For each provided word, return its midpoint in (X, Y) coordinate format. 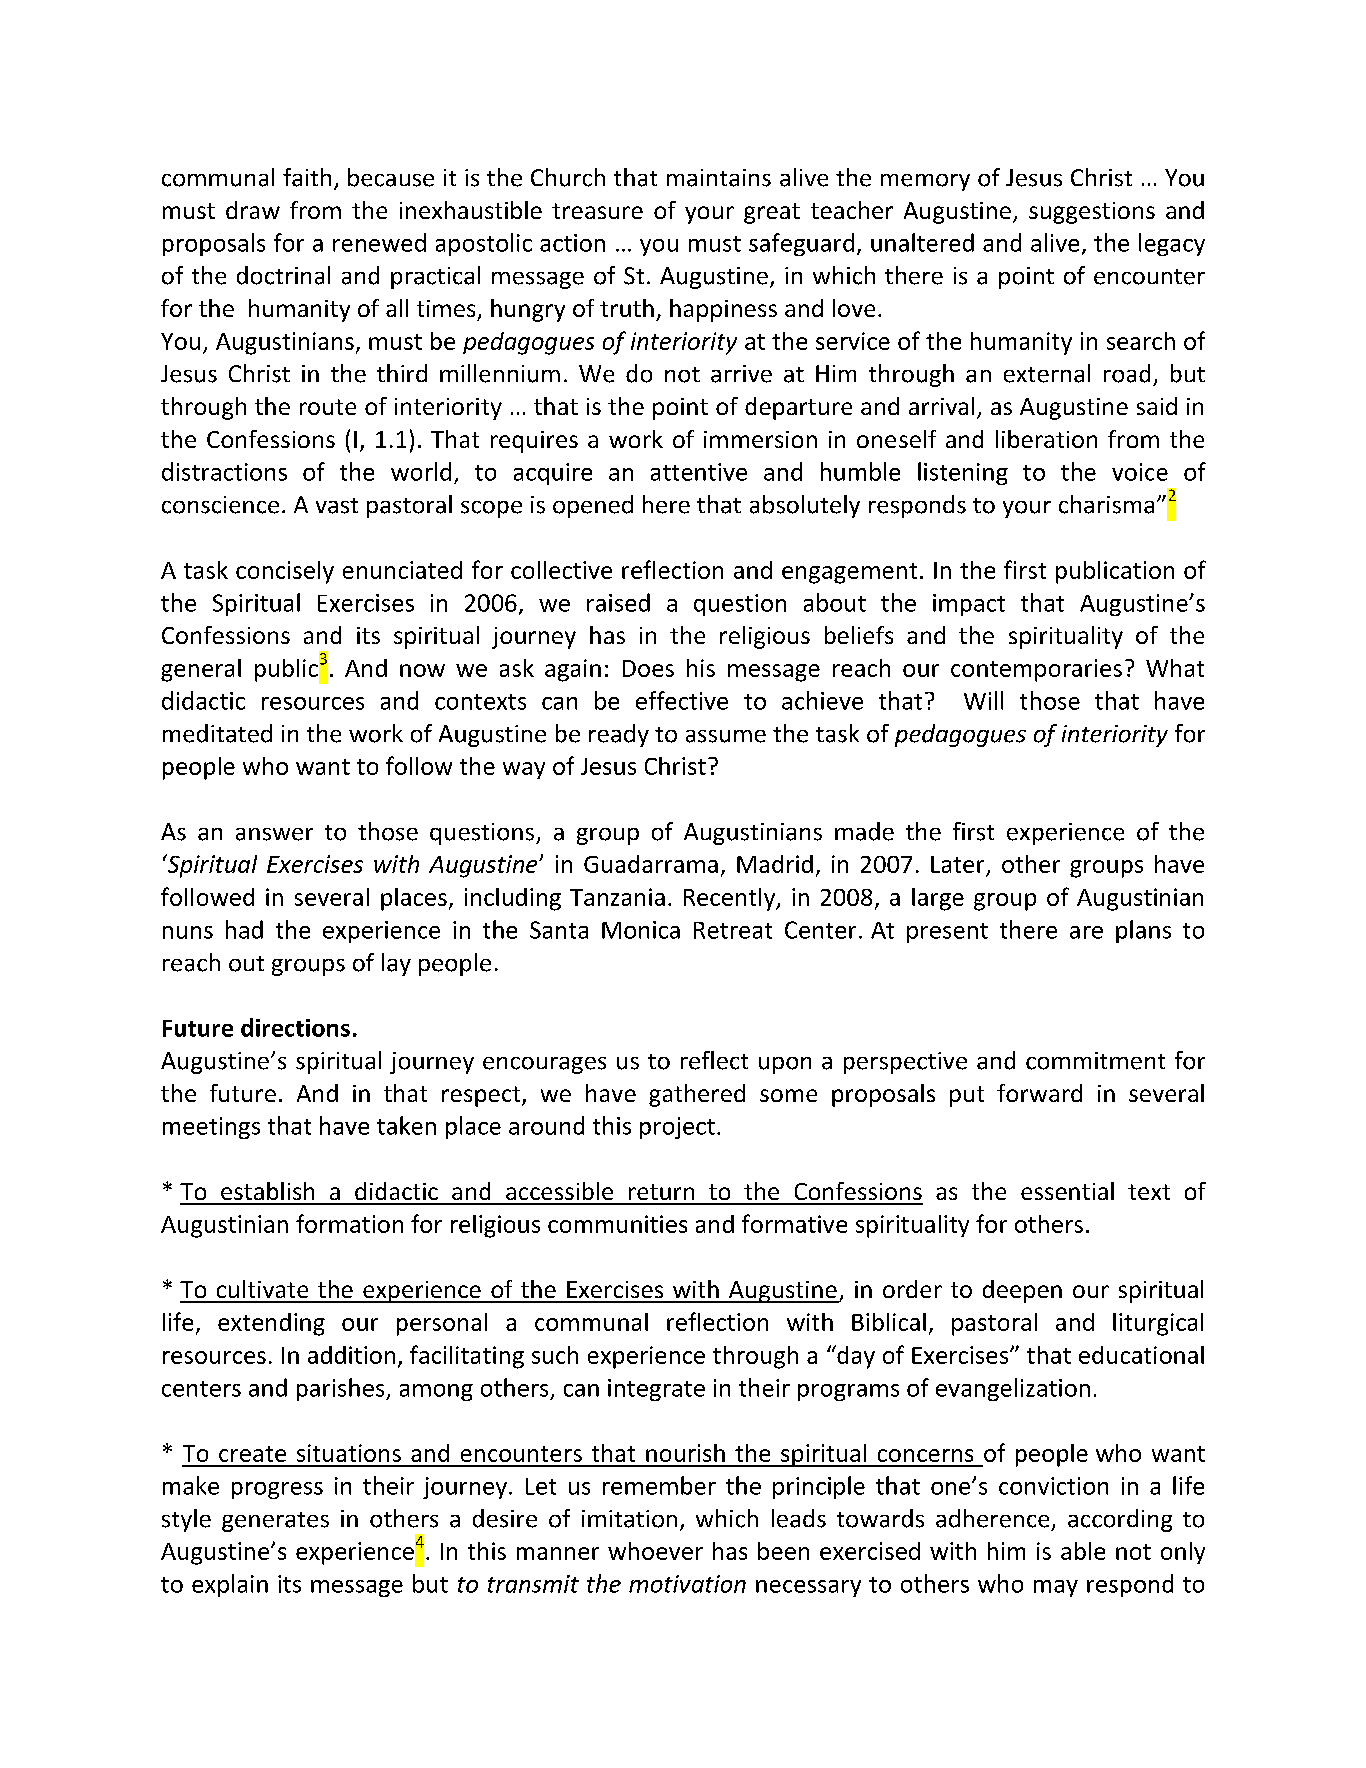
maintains (719, 178)
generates (275, 1522)
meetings (211, 1128)
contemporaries (1036, 670)
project (677, 1128)
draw (253, 210)
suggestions (1092, 213)
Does (648, 668)
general (201, 670)
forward (1039, 1093)
